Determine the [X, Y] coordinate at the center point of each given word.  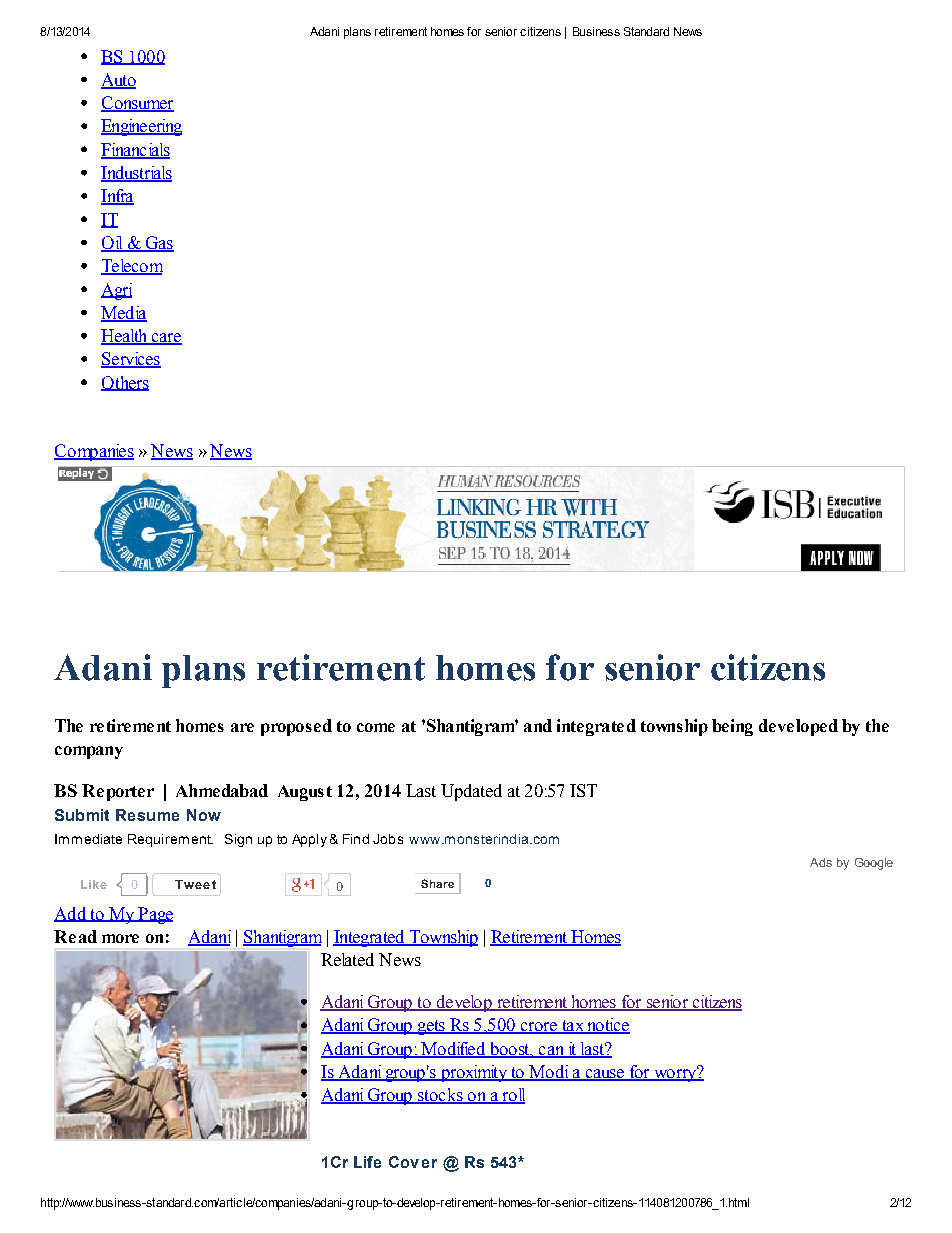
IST [583, 790]
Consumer [137, 104]
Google [874, 864]
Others [125, 383]
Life [367, 1162]
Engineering [141, 127]
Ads [821, 862]
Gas [158, 244]
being [732, 727]
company [89, 752]
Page [154, 915]
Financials [135, 150]
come [376, 727]
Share [437, 883]
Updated [471, 792]
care [165, 339]
